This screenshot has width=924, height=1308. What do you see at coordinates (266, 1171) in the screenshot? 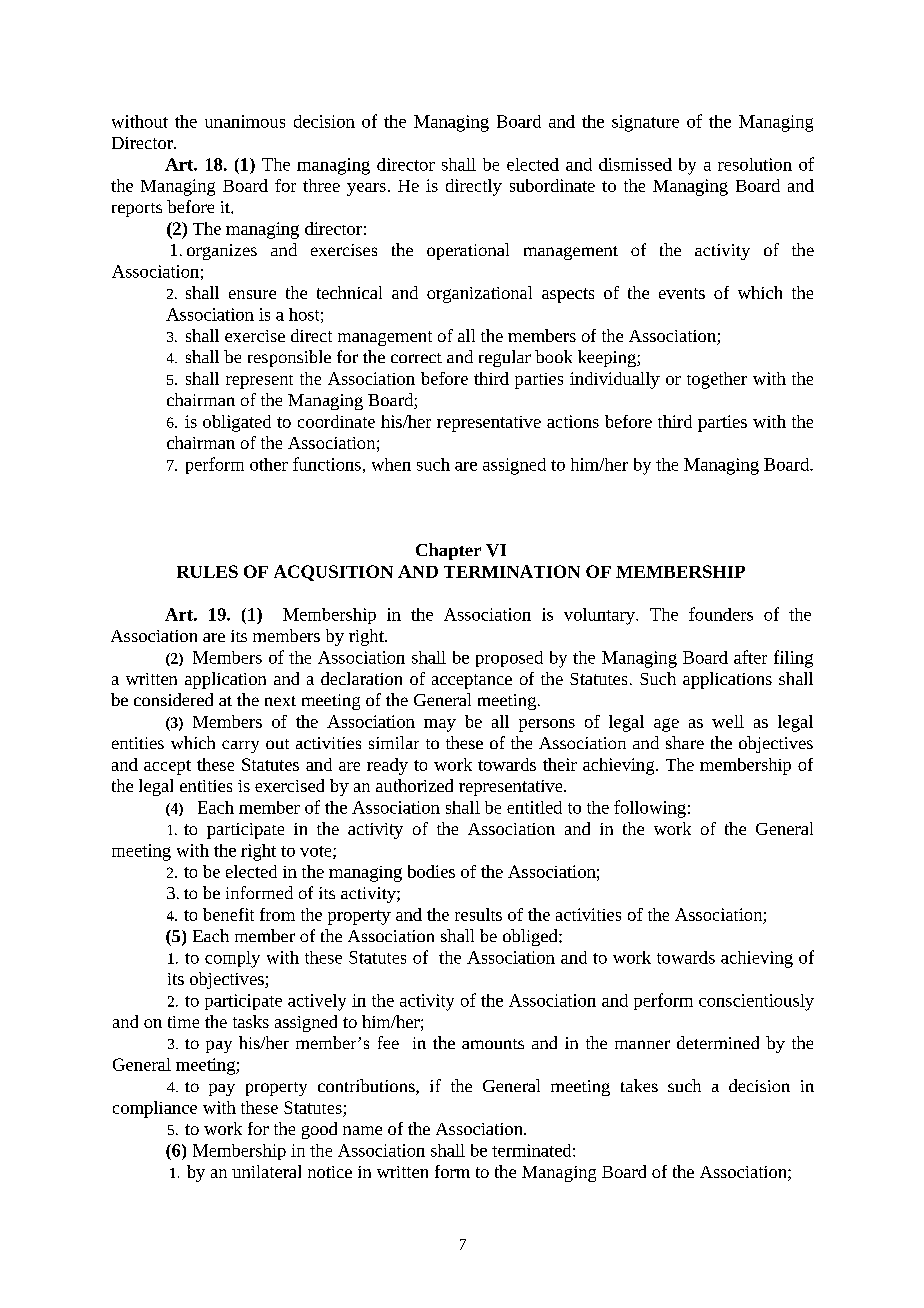
I see `unilateral` at bounding box center [266, 1171].
